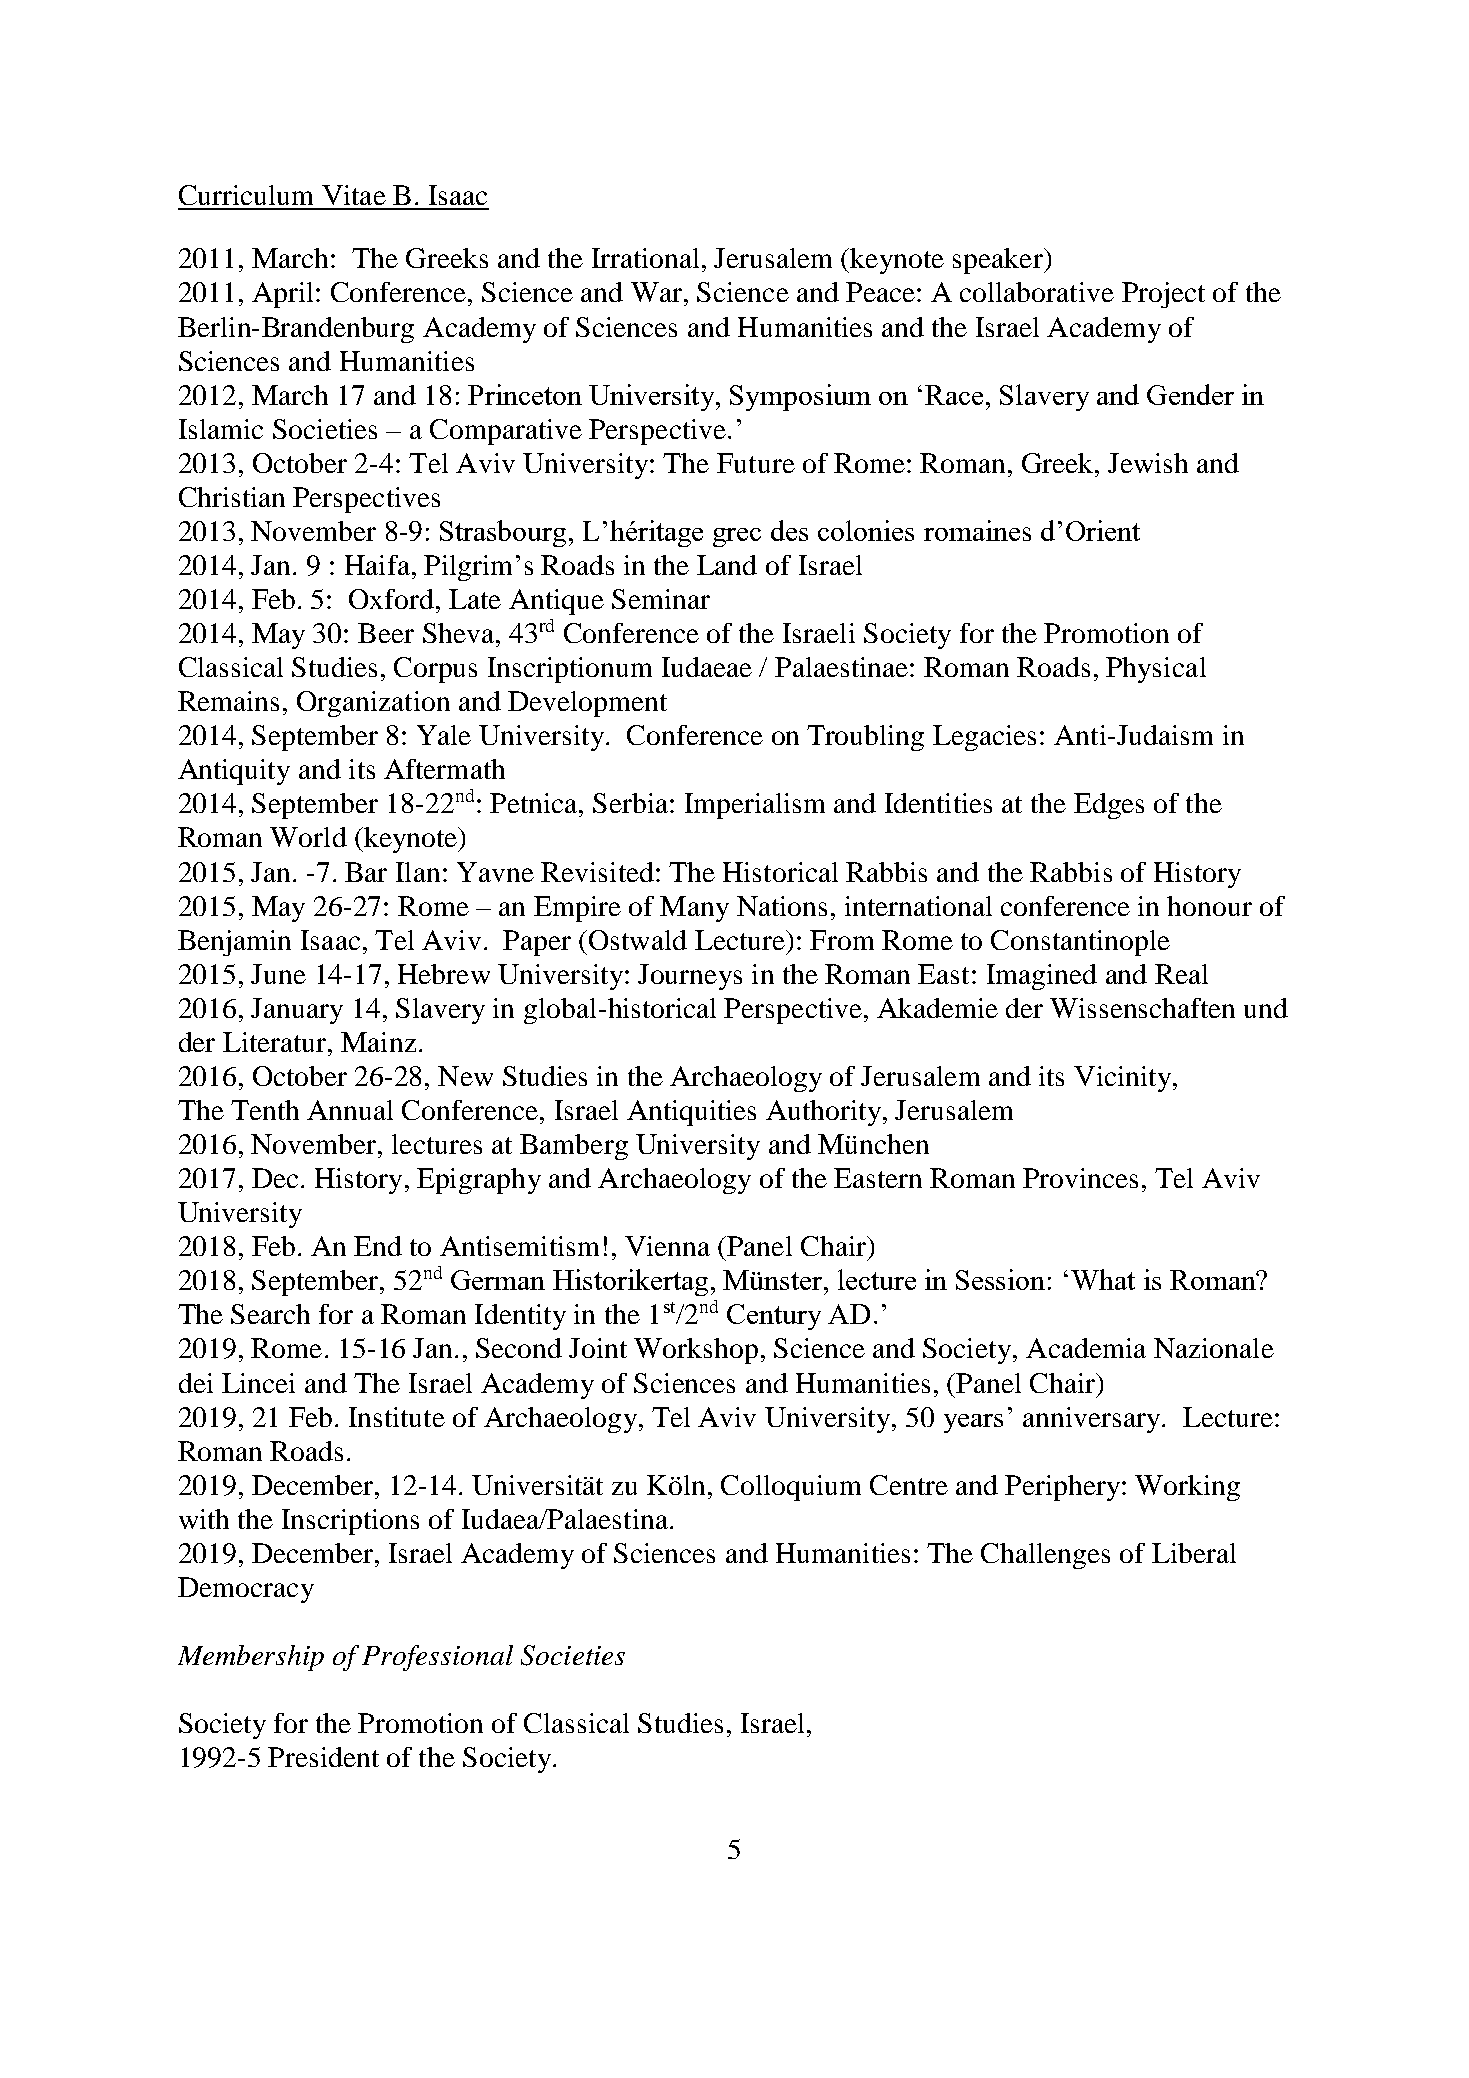 This page has height=2078, width=1469. Describe the element at coordinates (1163, 295) in the page. I see `Project` at that location.
